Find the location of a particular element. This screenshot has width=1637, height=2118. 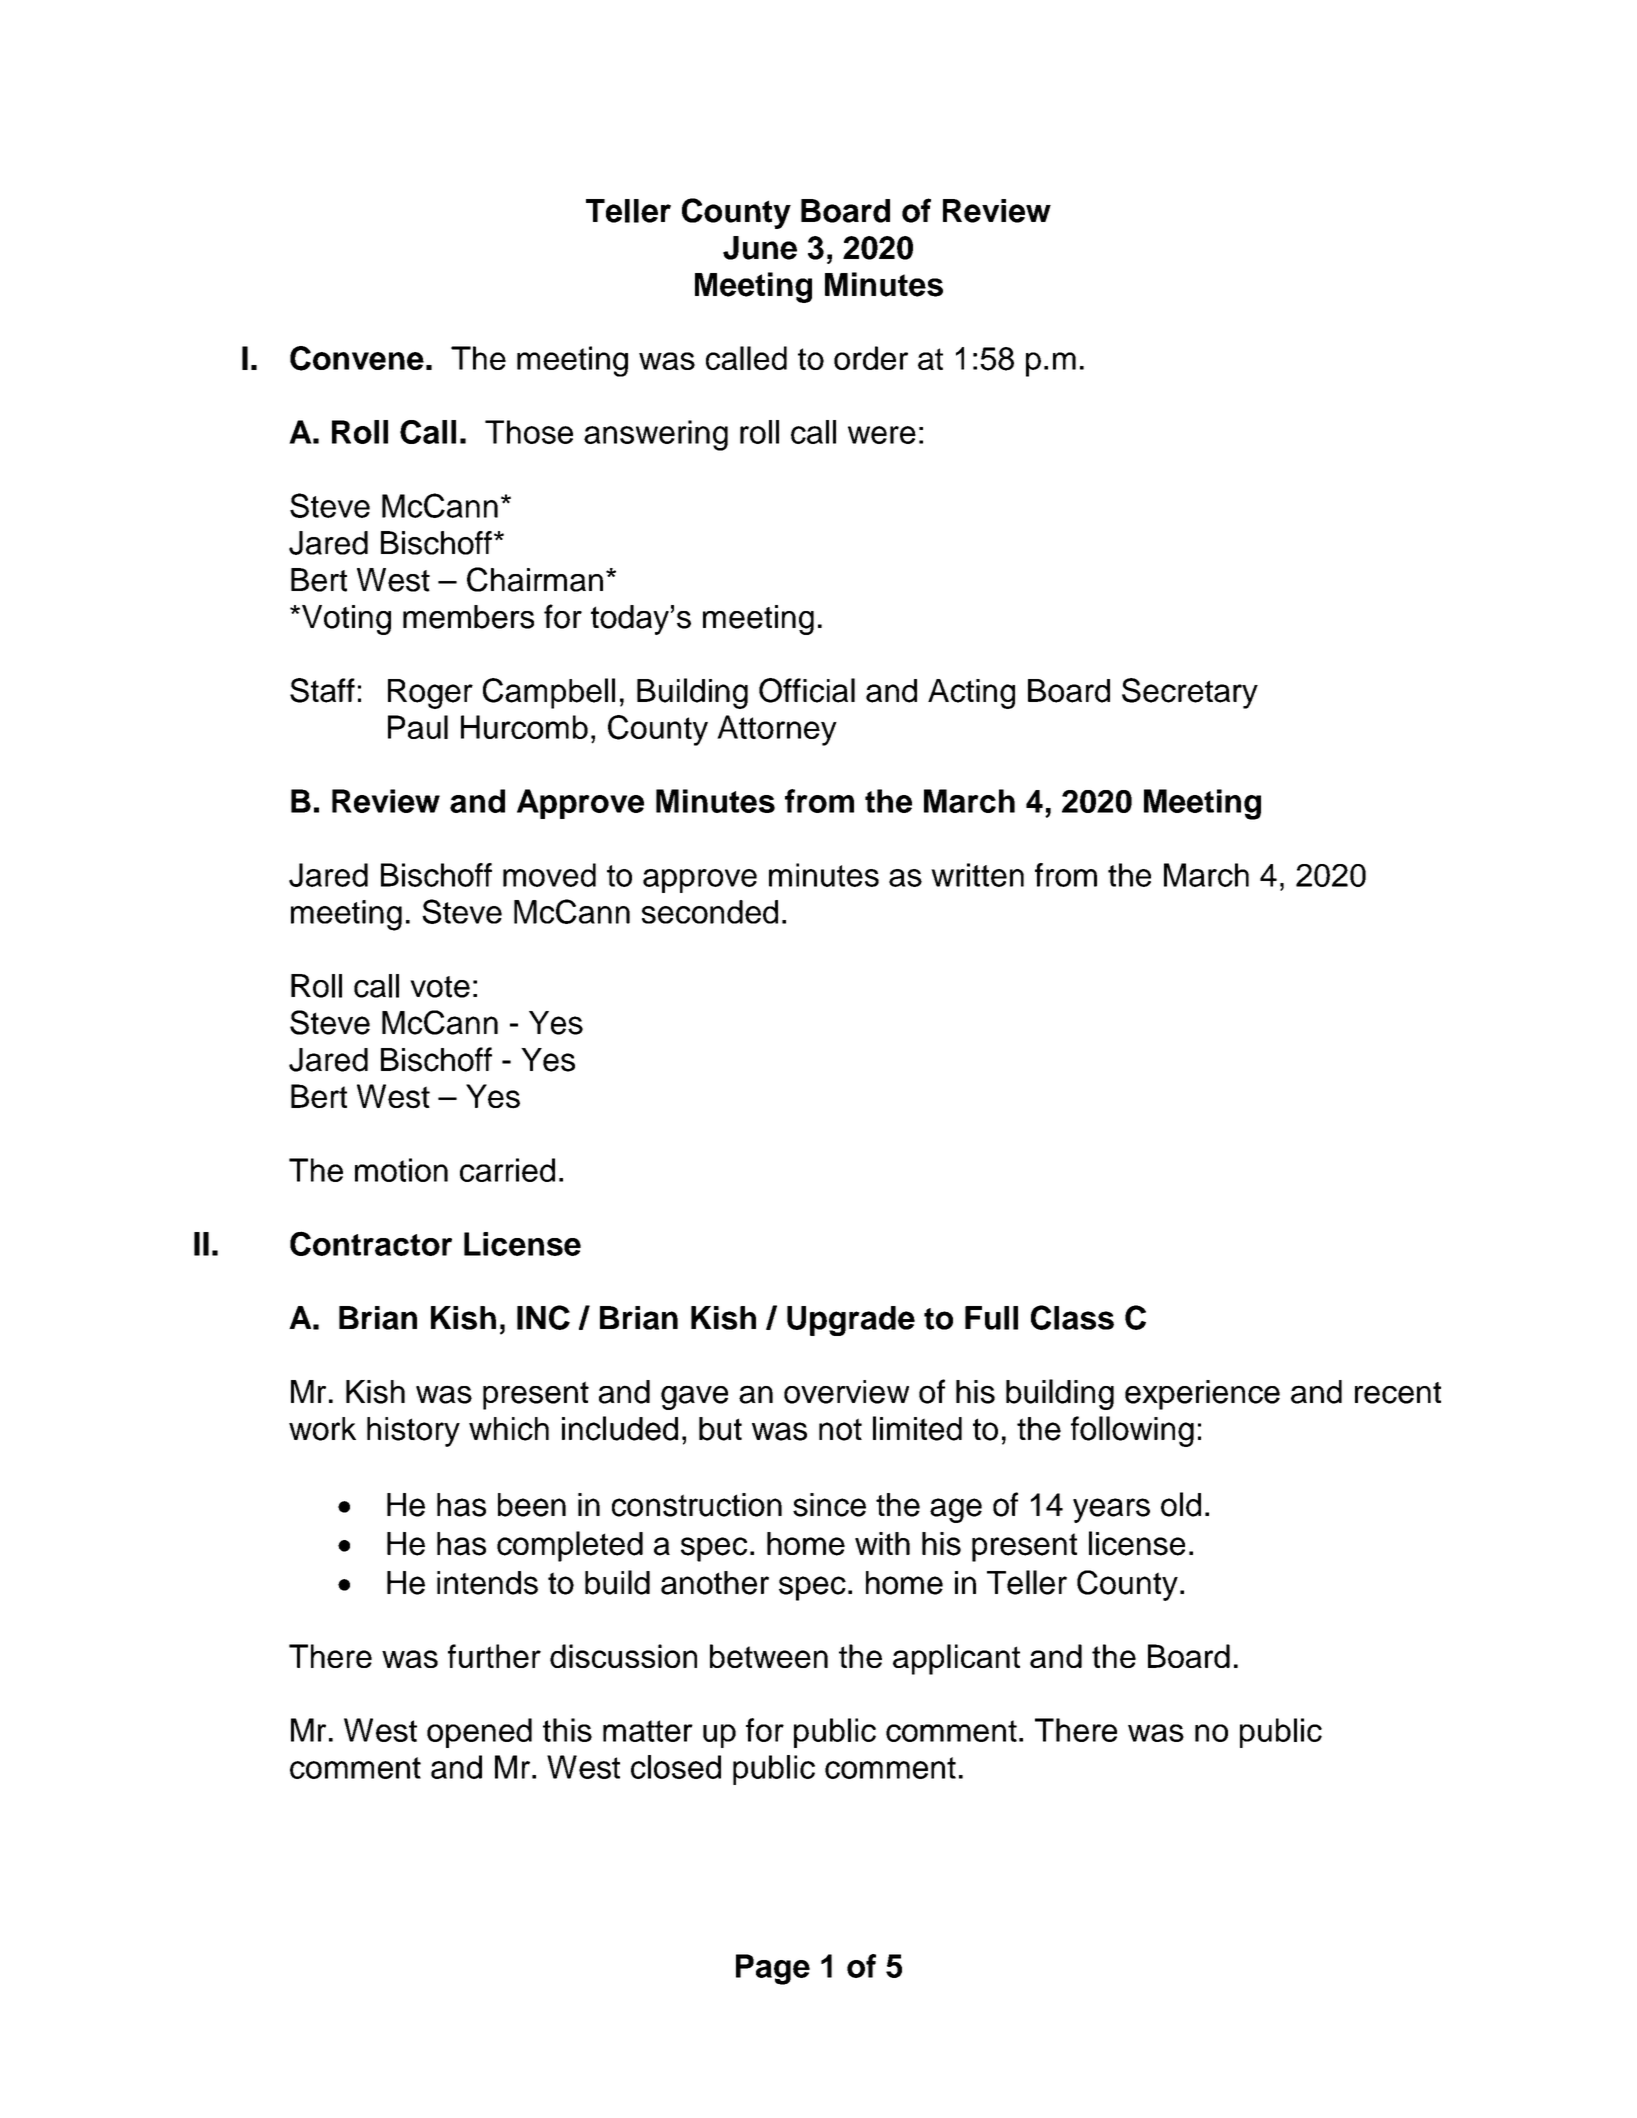

opened is located at coordinates (479, 1733).
